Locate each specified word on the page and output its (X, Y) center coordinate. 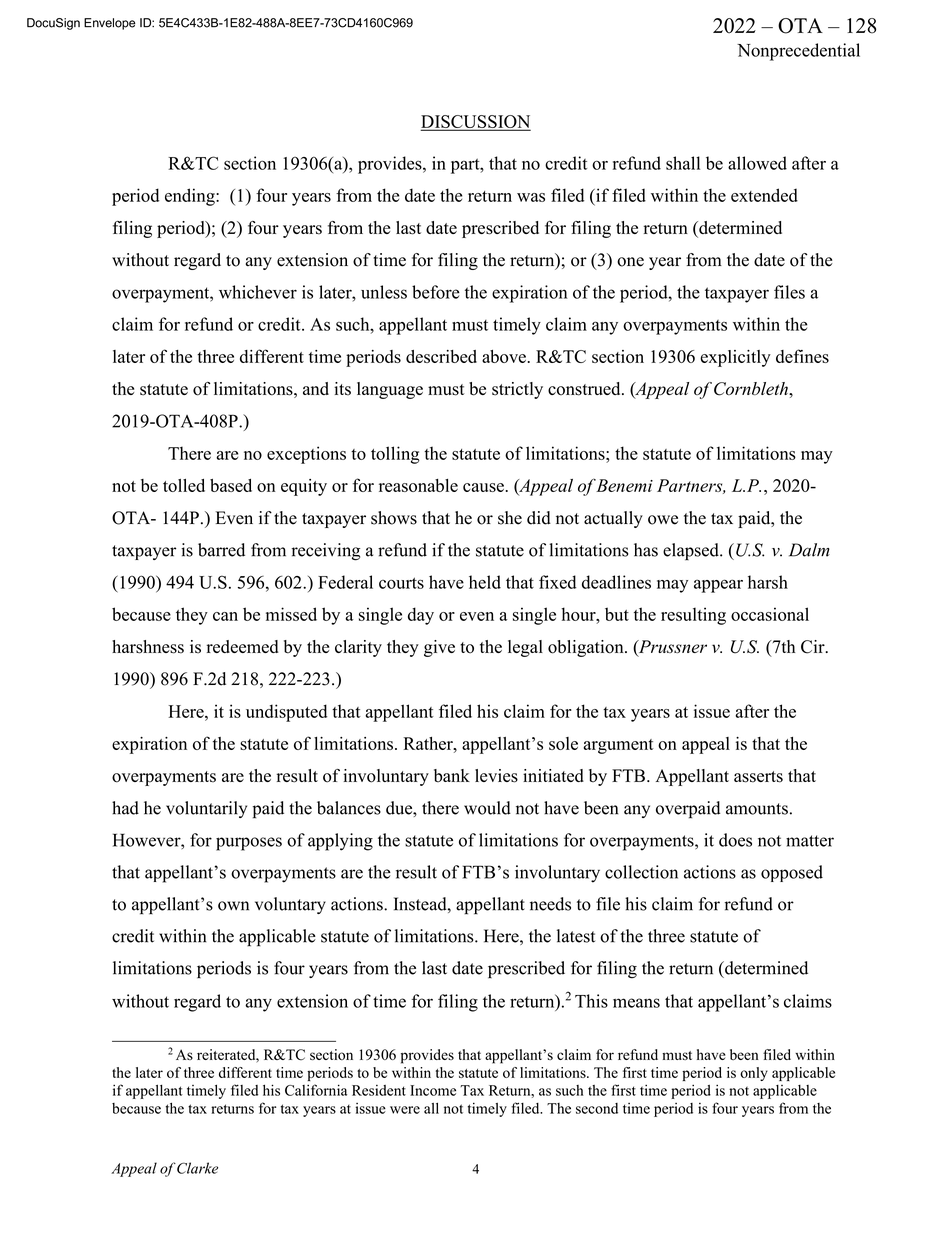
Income (433, 1090)
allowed (757, 163)
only (754, 1074)
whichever (258, 292)
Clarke (197, 1168)
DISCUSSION (475, 123)
